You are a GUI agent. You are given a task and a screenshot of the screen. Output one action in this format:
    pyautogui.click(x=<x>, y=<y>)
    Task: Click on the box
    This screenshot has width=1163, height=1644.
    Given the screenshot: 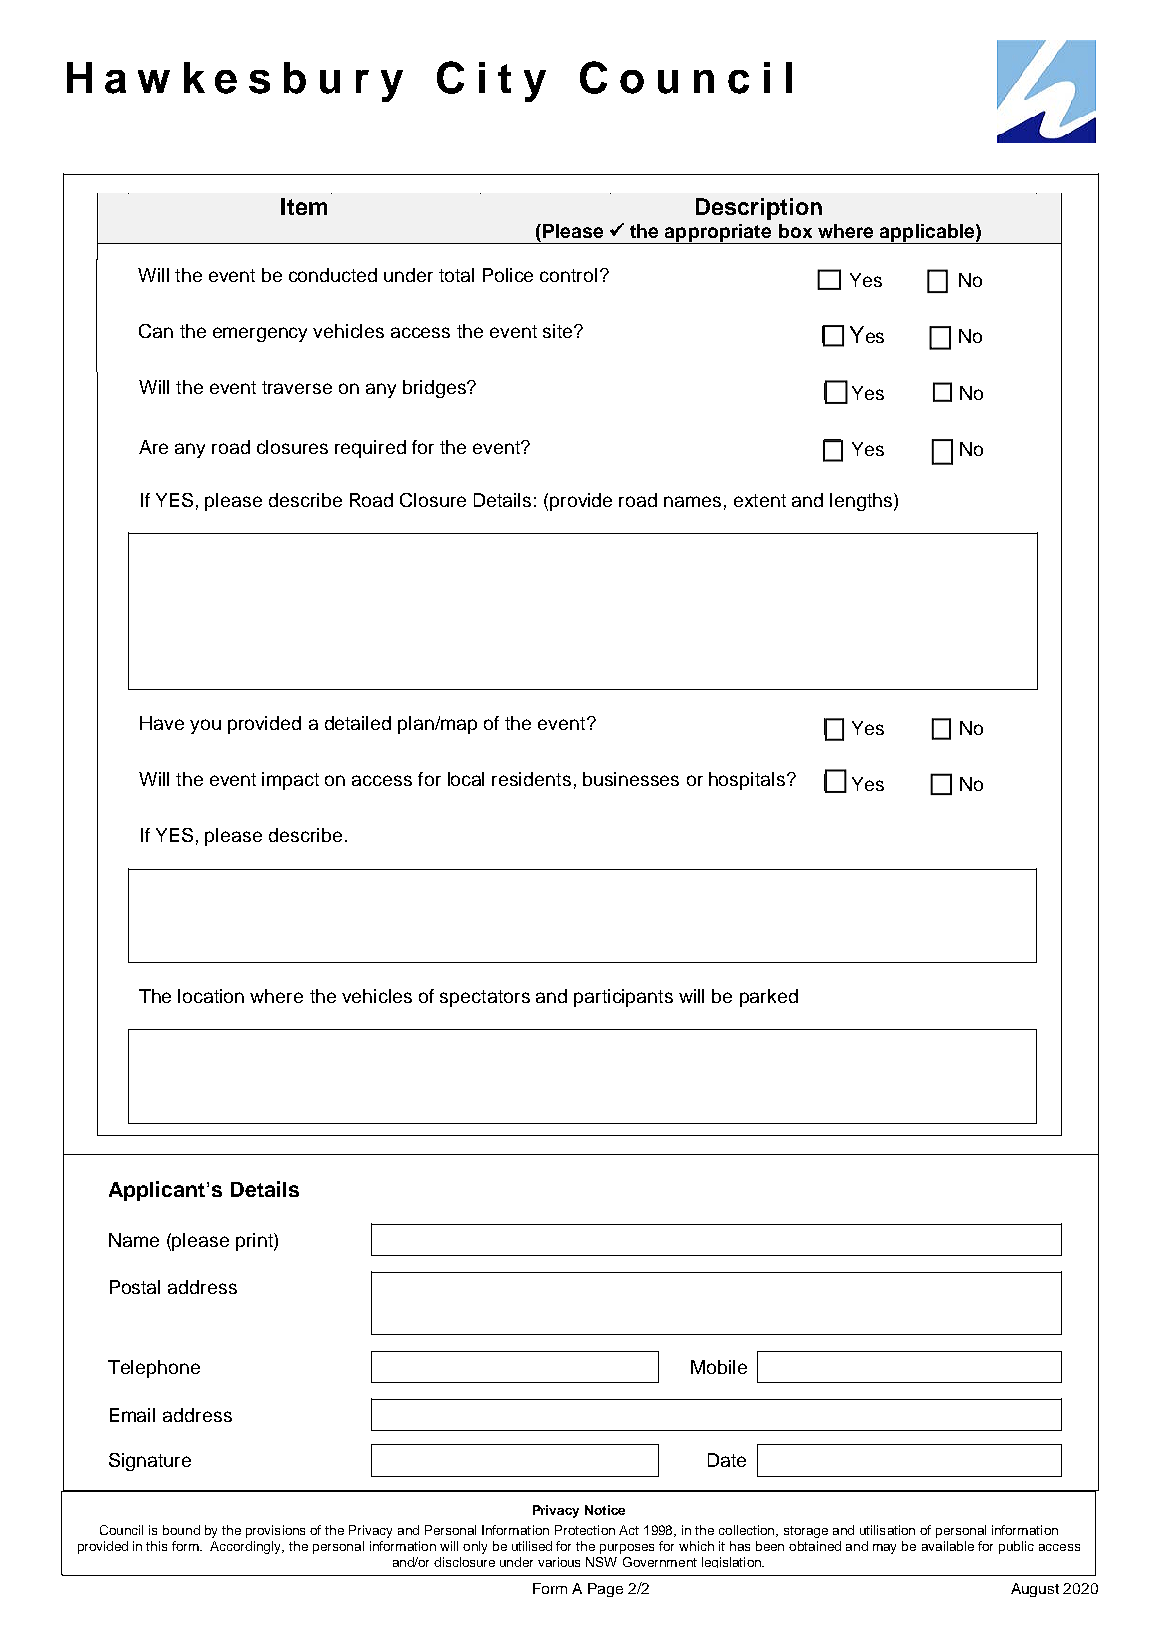 What is the action you would take?
    pyautogui.click(x=795, y=231)
